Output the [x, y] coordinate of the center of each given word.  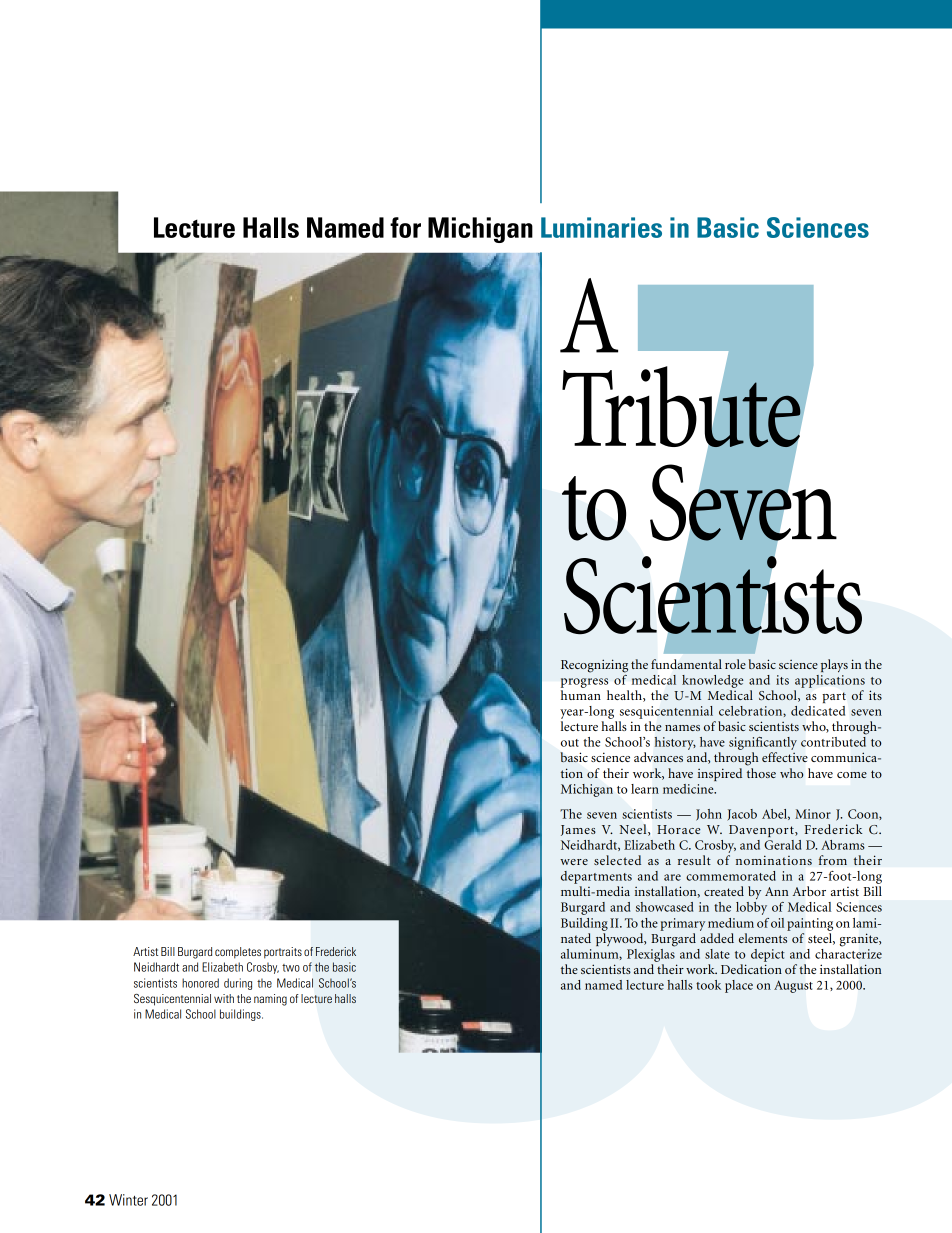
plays [834, 665]
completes [238, 953]
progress [584, 683]
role [735, 664]
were [574, 862]
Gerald [782, 845]
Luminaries [601, 227]
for [405, 227]
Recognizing [594, 666]
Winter [128, 1200]
